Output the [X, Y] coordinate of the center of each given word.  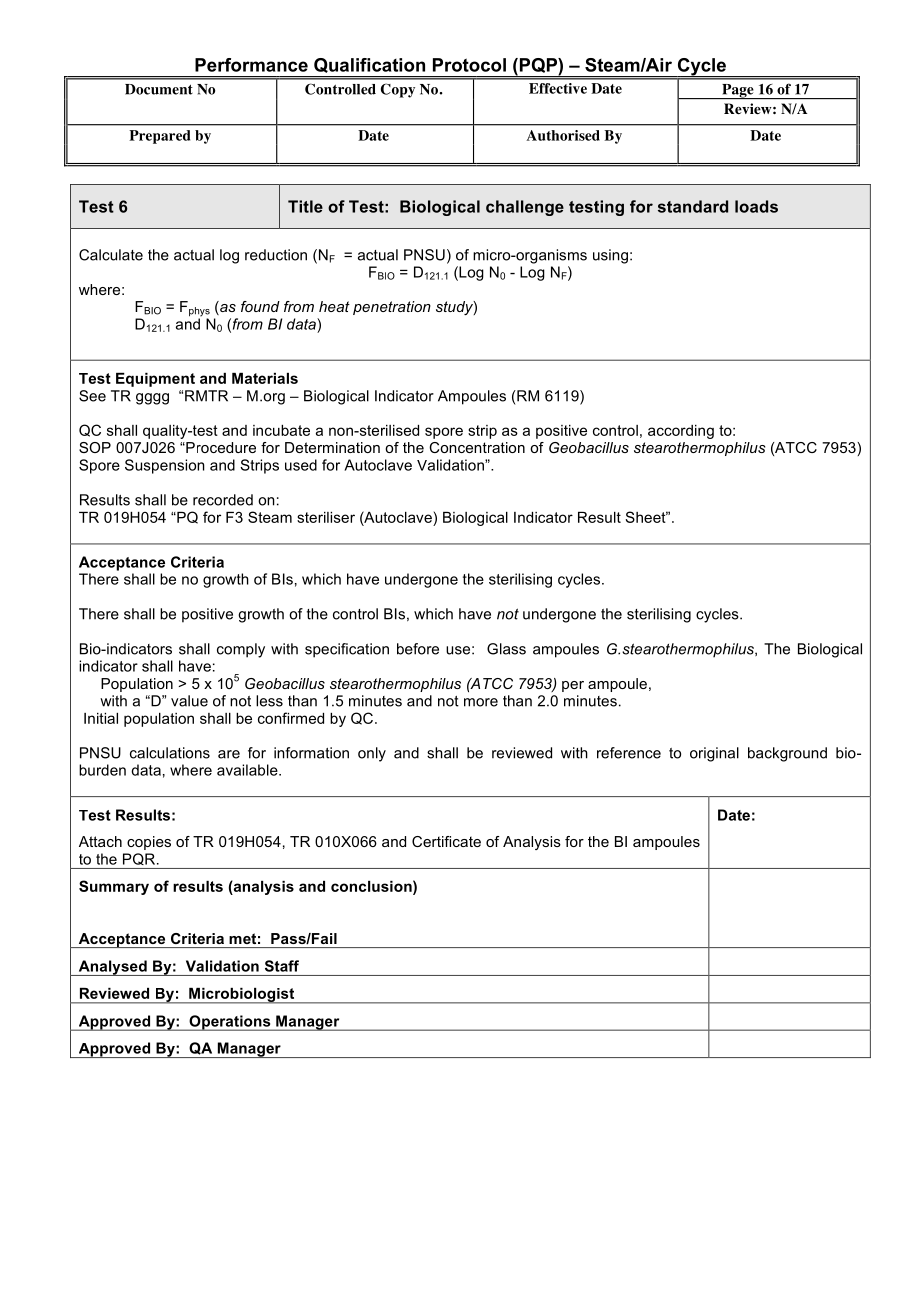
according [681, 432]
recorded [223, 500]
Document [159, 89]
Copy [398, 90]
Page [738, 91]
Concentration [477, 447]
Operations [230, 1023]
